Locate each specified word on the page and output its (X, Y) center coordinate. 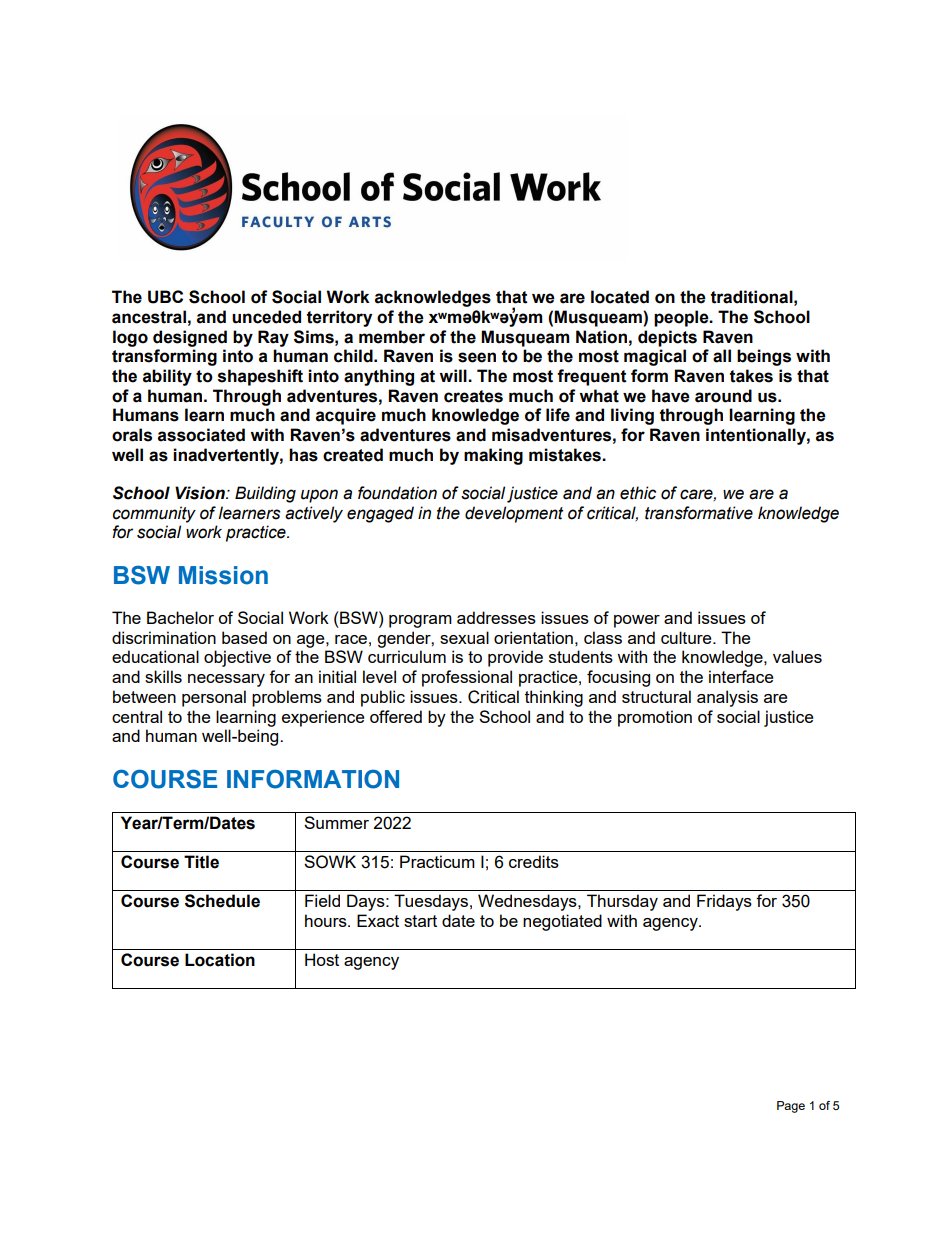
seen (477, 357)
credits (534, 861)
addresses (496, 617)
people (682, 318)
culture (687, 637)
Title (201, 862)
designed (190, 338)
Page (791, 1107)
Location (220, 960)
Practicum (437, 861)
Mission (223, 575)
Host (322, 959)
